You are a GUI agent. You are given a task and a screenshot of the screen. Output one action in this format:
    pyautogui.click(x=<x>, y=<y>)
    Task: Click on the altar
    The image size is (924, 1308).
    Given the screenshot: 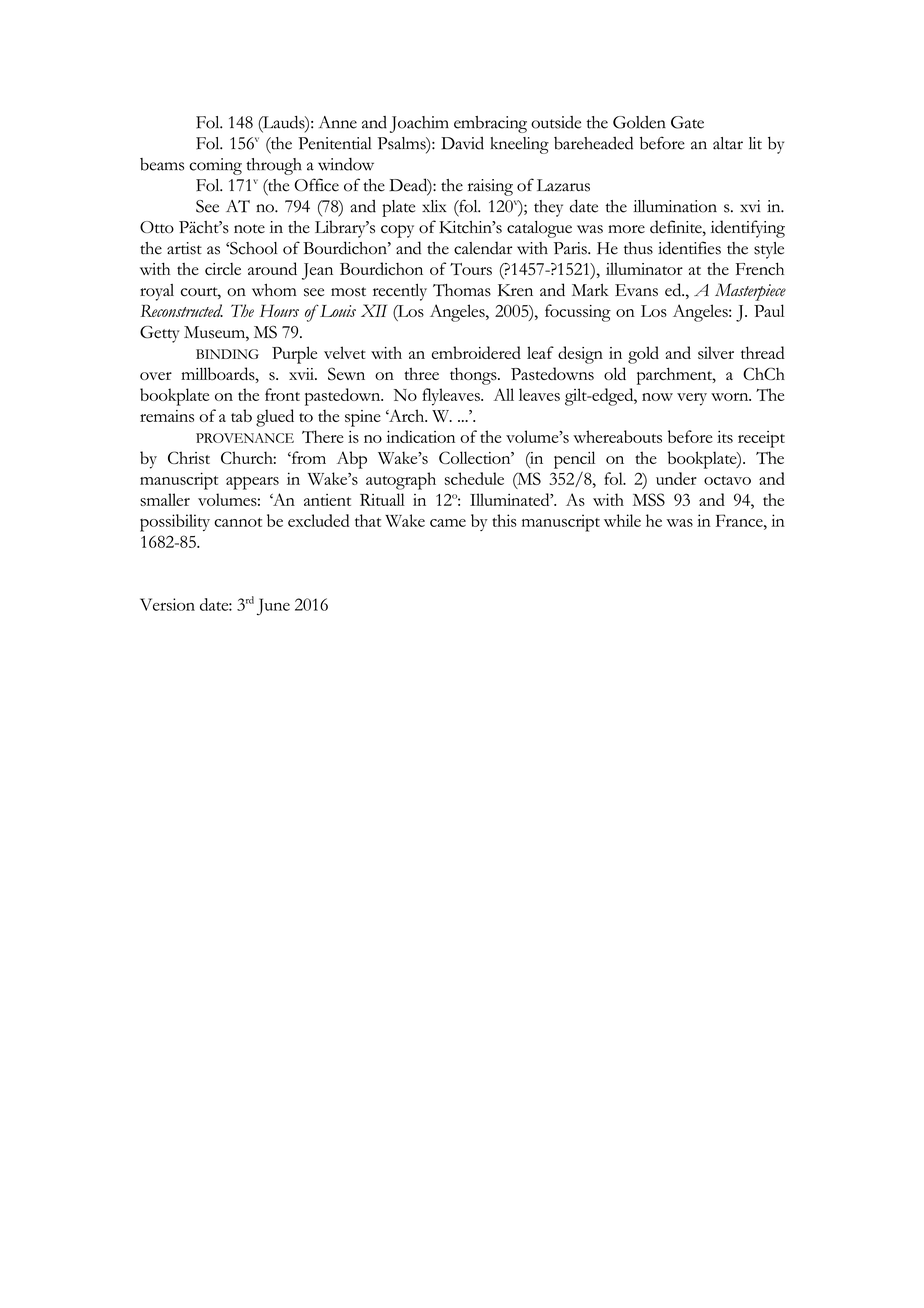 What is the action you would take?
    pyautogui.click(x=728, y=143)
